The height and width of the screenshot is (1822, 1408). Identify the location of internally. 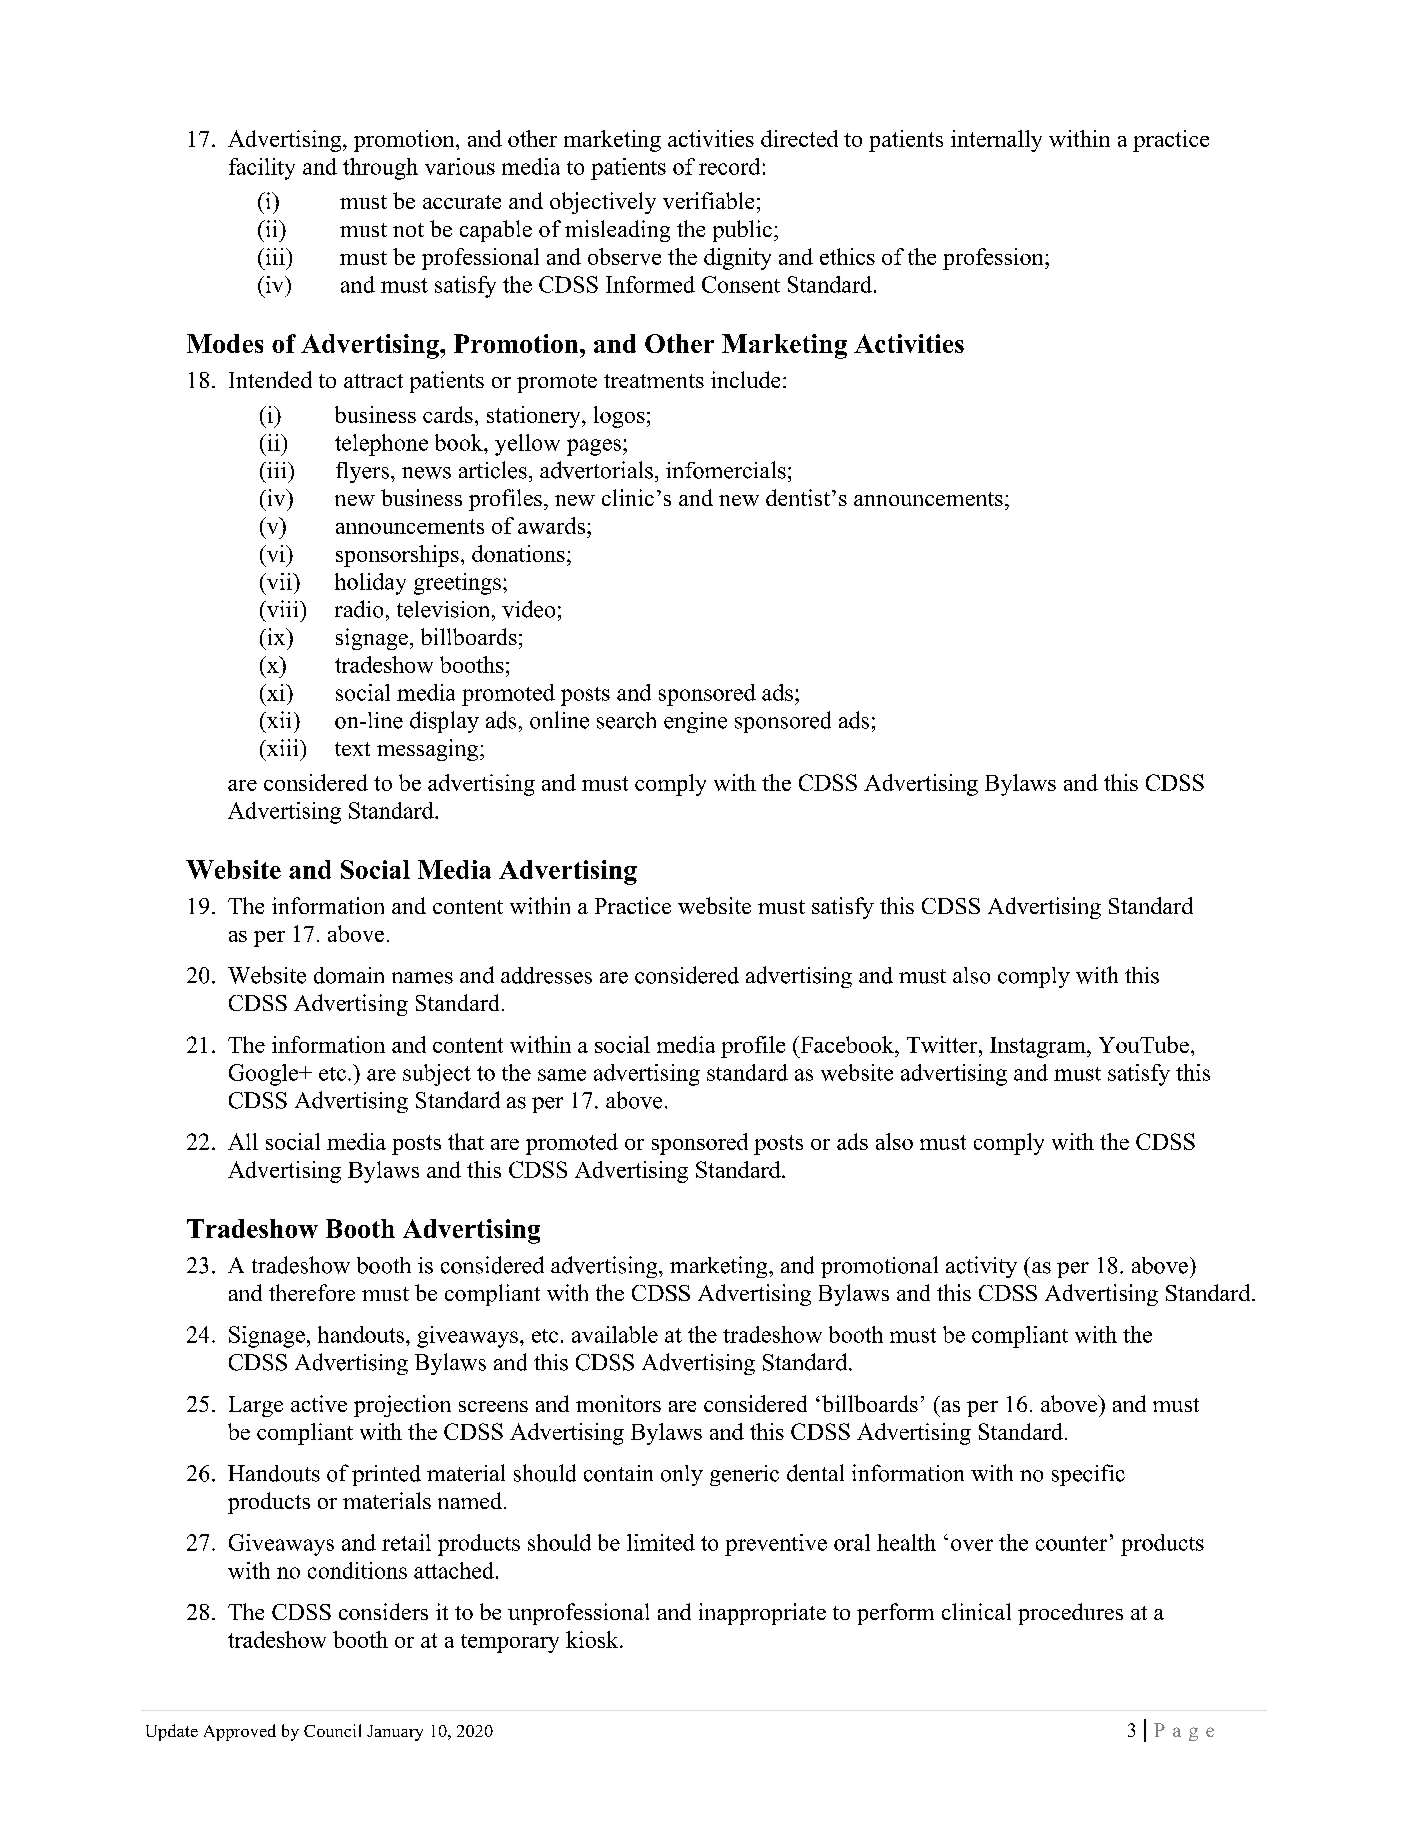
(996, 141).
